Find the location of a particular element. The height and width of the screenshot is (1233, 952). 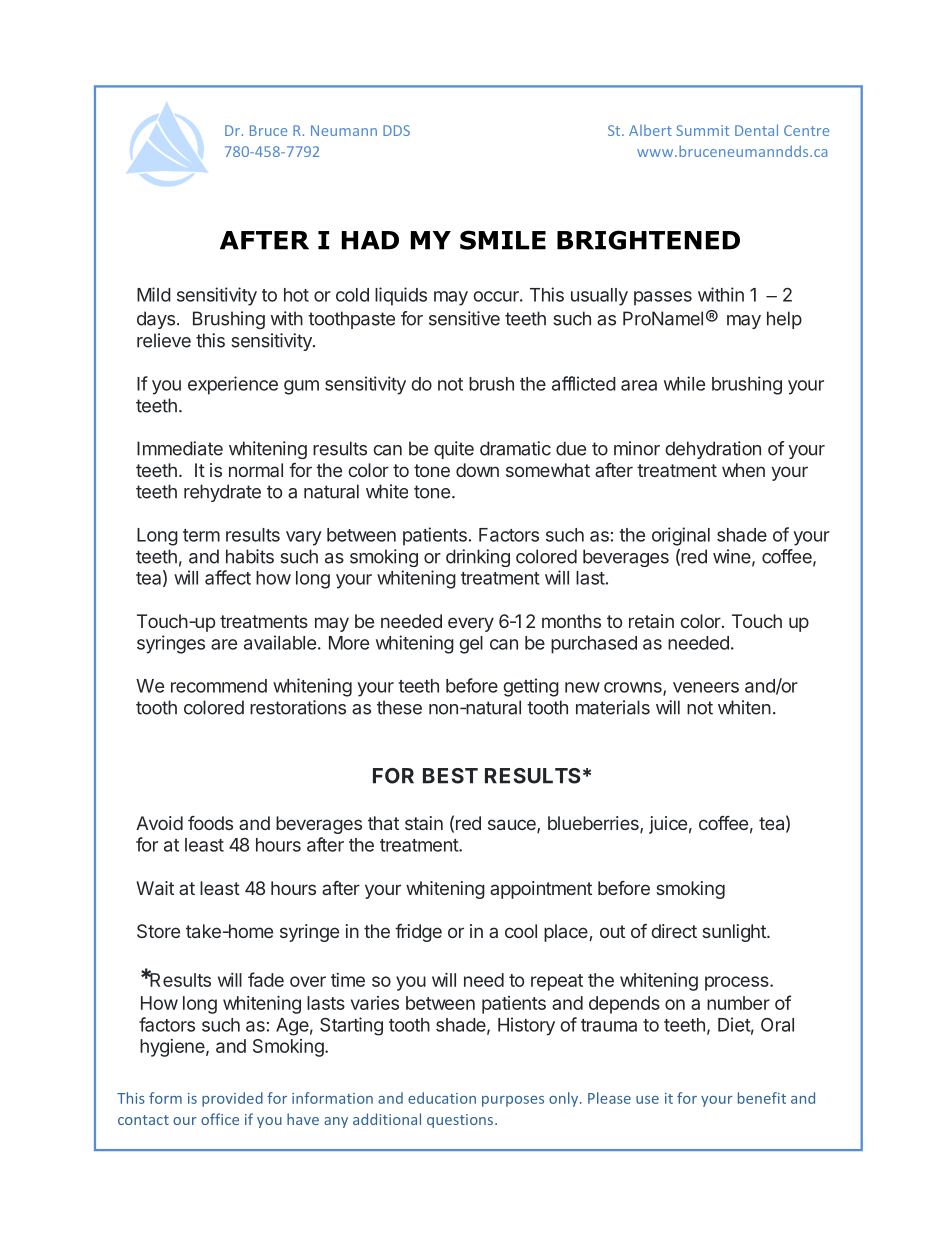

juice is located at coordinates (668, 825).
